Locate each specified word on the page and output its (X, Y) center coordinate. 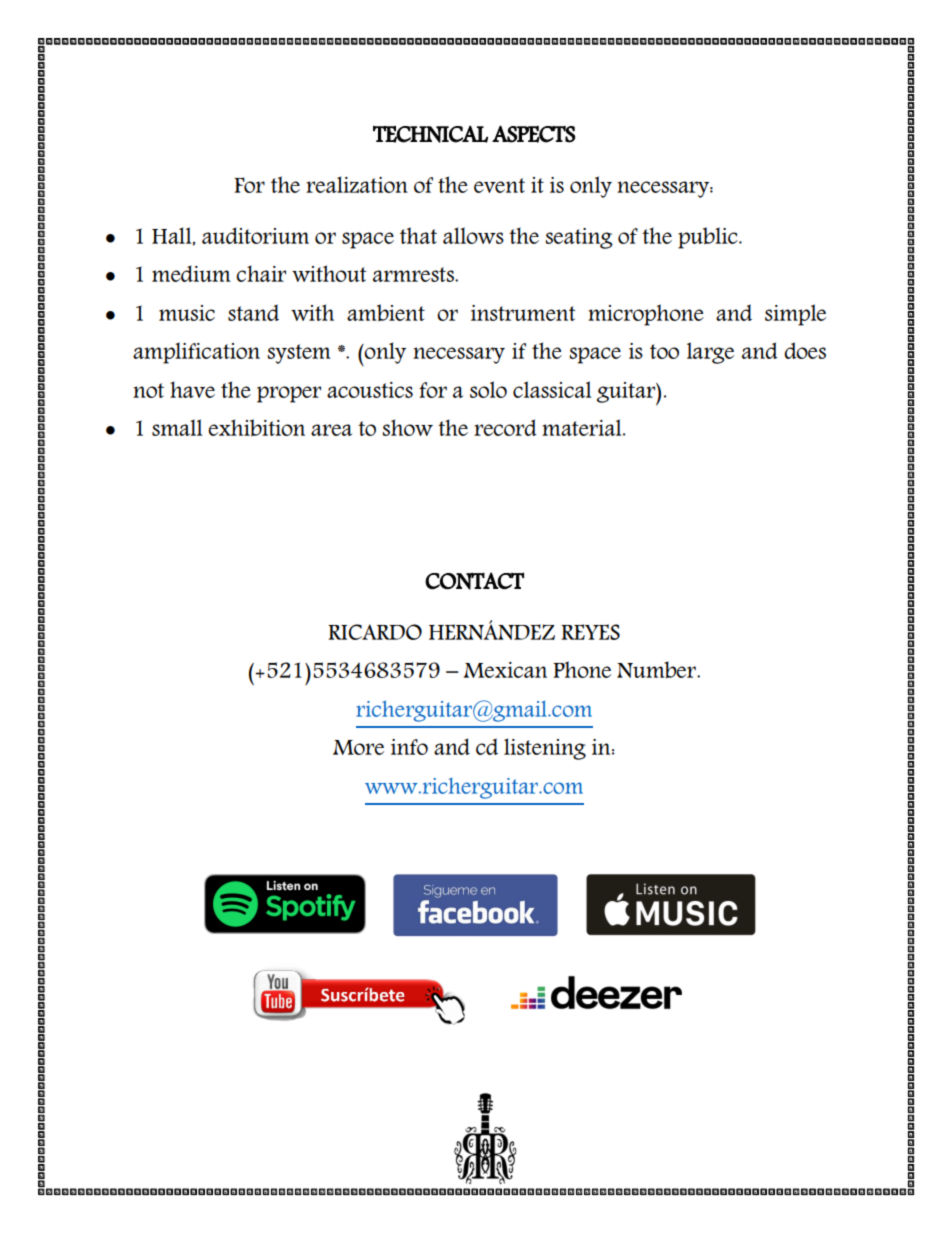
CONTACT (474, 581)
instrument (523, 313)
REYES (590, 632)
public (709, 238)
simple (795, 315)
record (505, 427)
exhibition (256, 427)
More (358, 747)
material (583, 427)
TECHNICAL (430, 134)
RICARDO (375, 632)
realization (357, 184)
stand (253, 312)
